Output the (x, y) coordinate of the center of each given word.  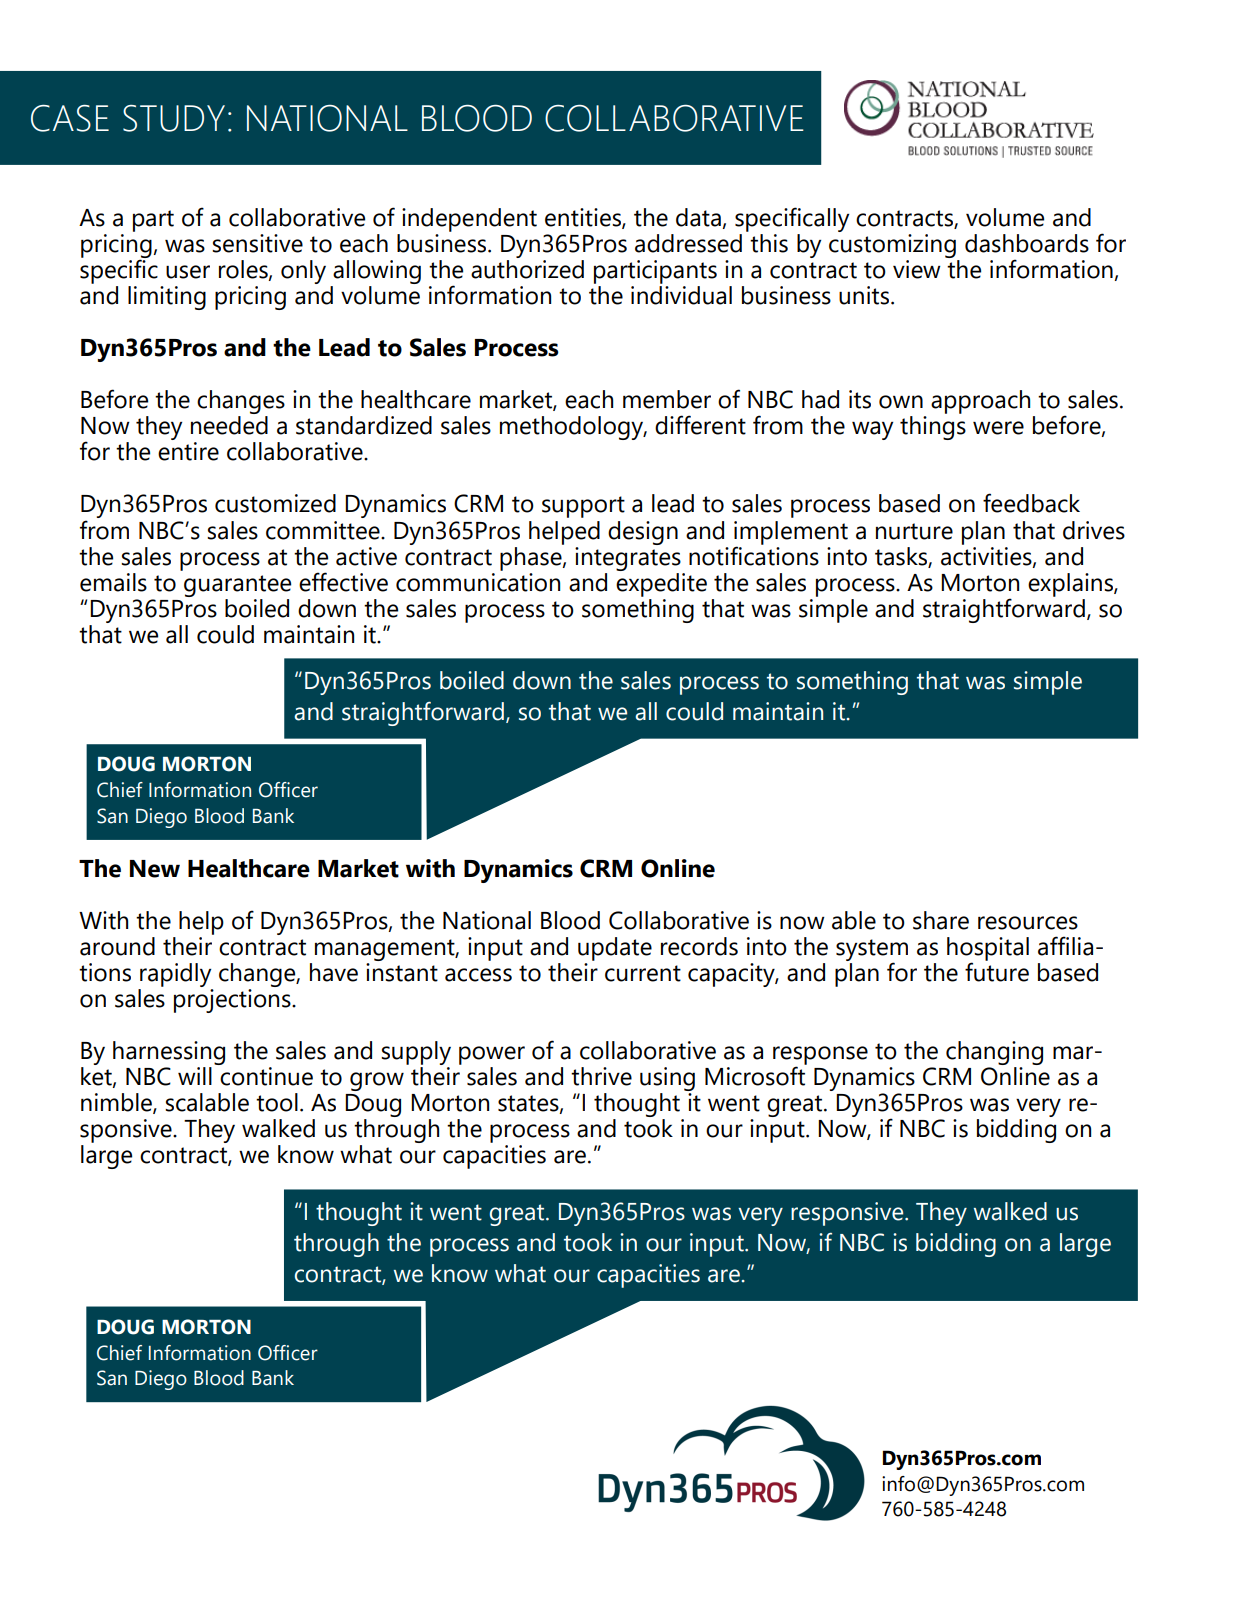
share (941, 920)
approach (980, 402)
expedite (661, 583)
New (155, 869)
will (195, 1076)
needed (229, 425)
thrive (601, 1076)
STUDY (174, 118)
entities (584, 218)
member (667, 399)
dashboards (1027, 243)
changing (994, 1053)
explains (1071, 585)
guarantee (237, 586)
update (615, 949)
